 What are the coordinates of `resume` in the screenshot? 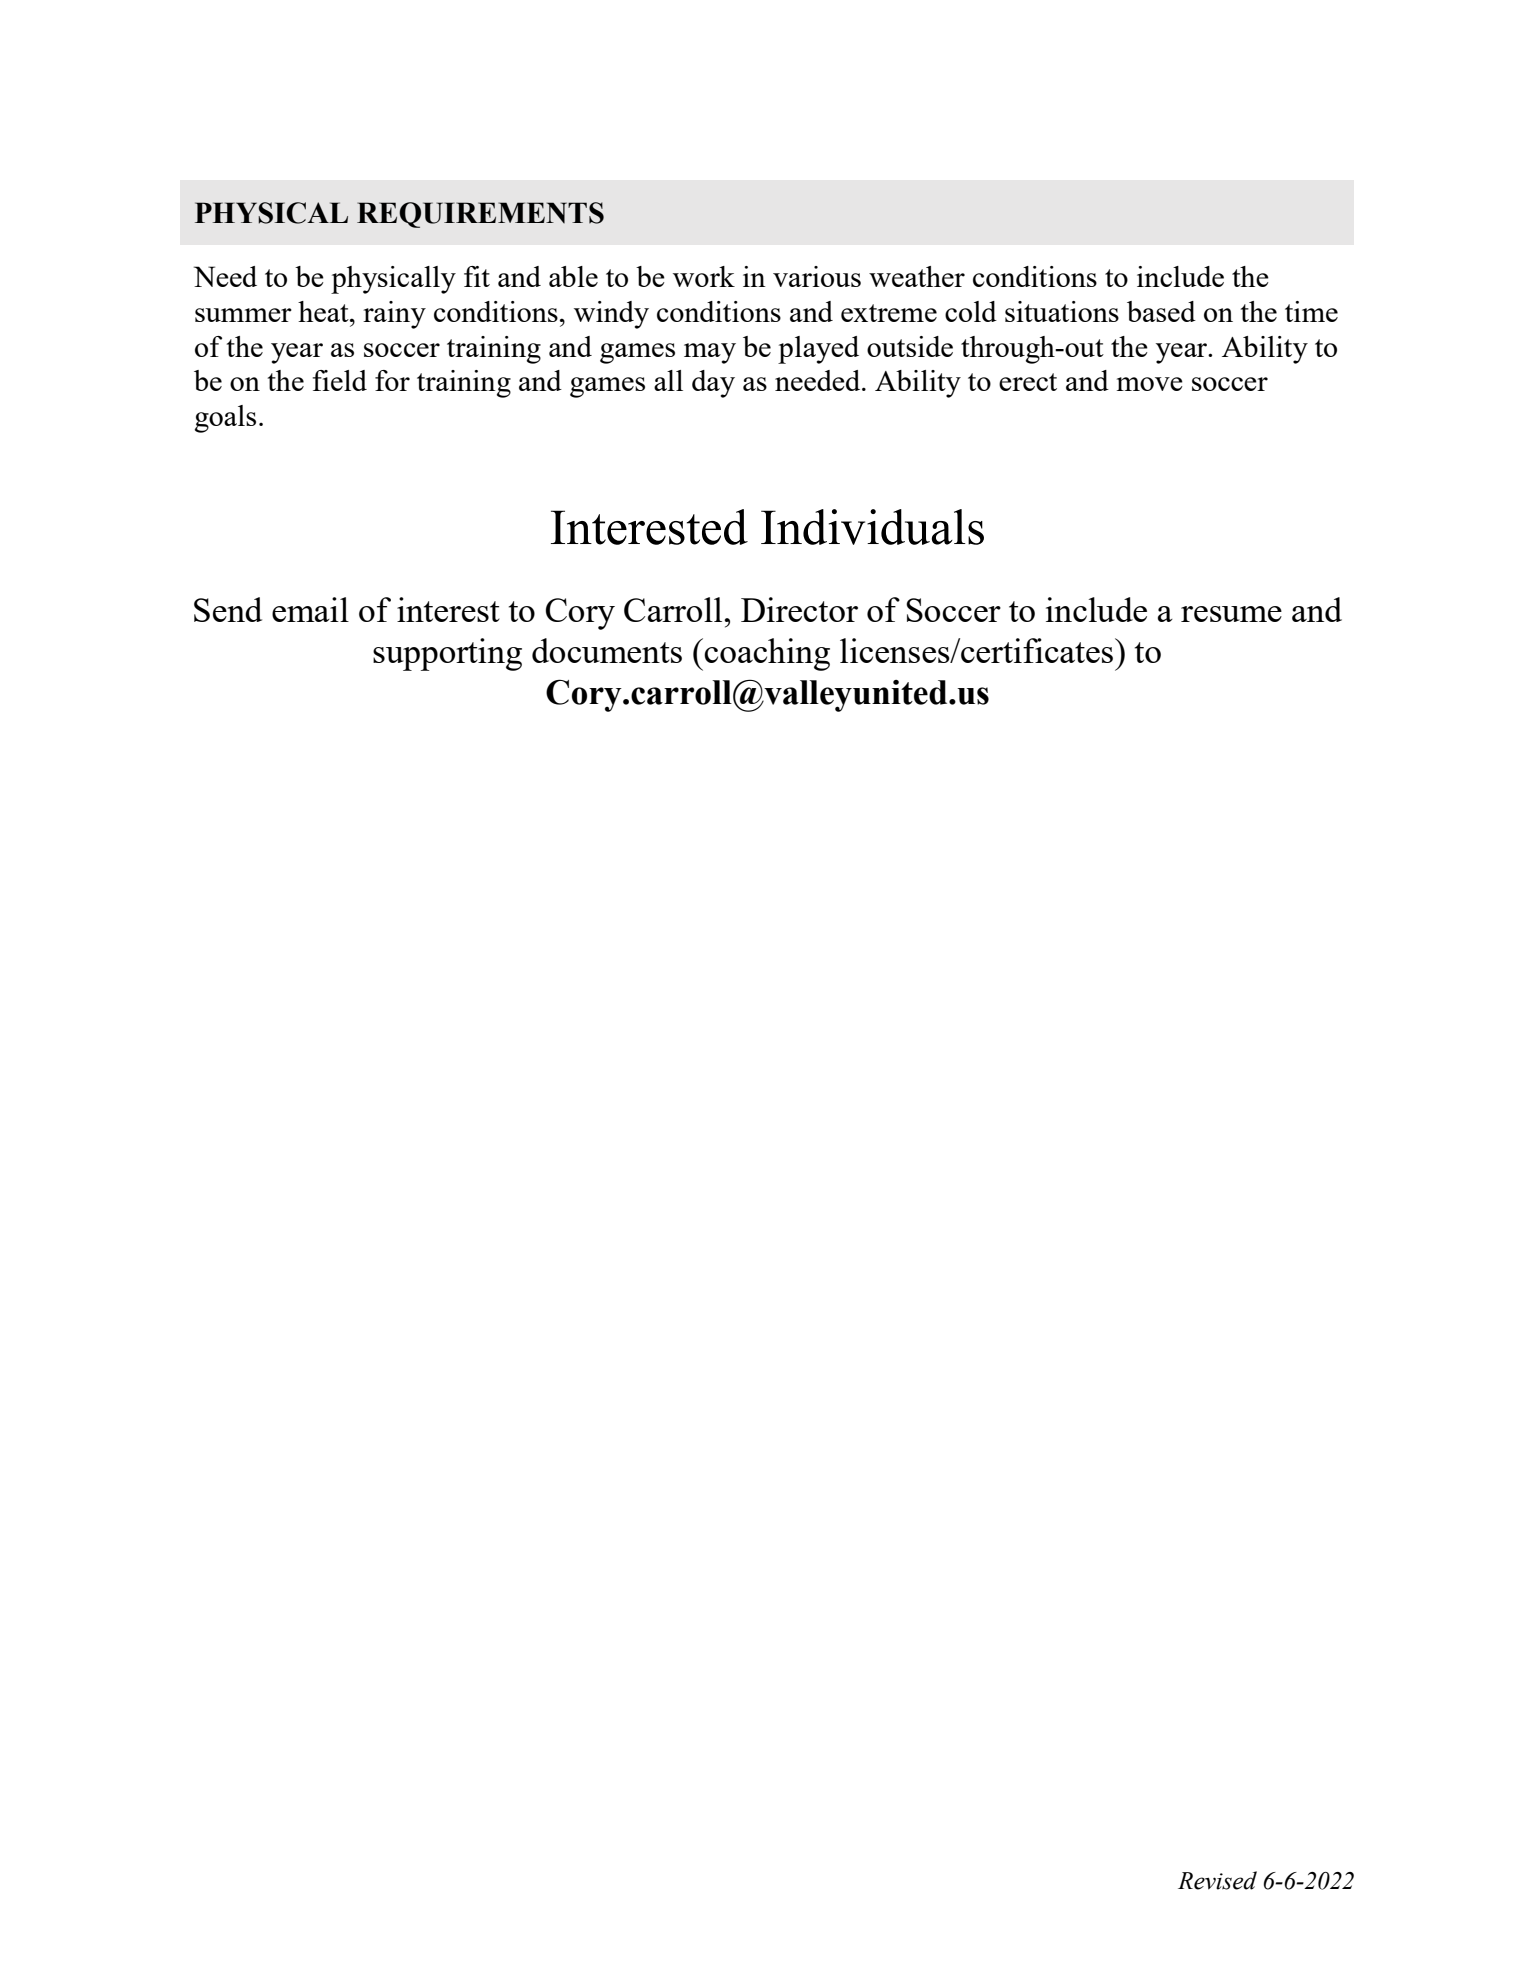 It's located at (1231, 614).
